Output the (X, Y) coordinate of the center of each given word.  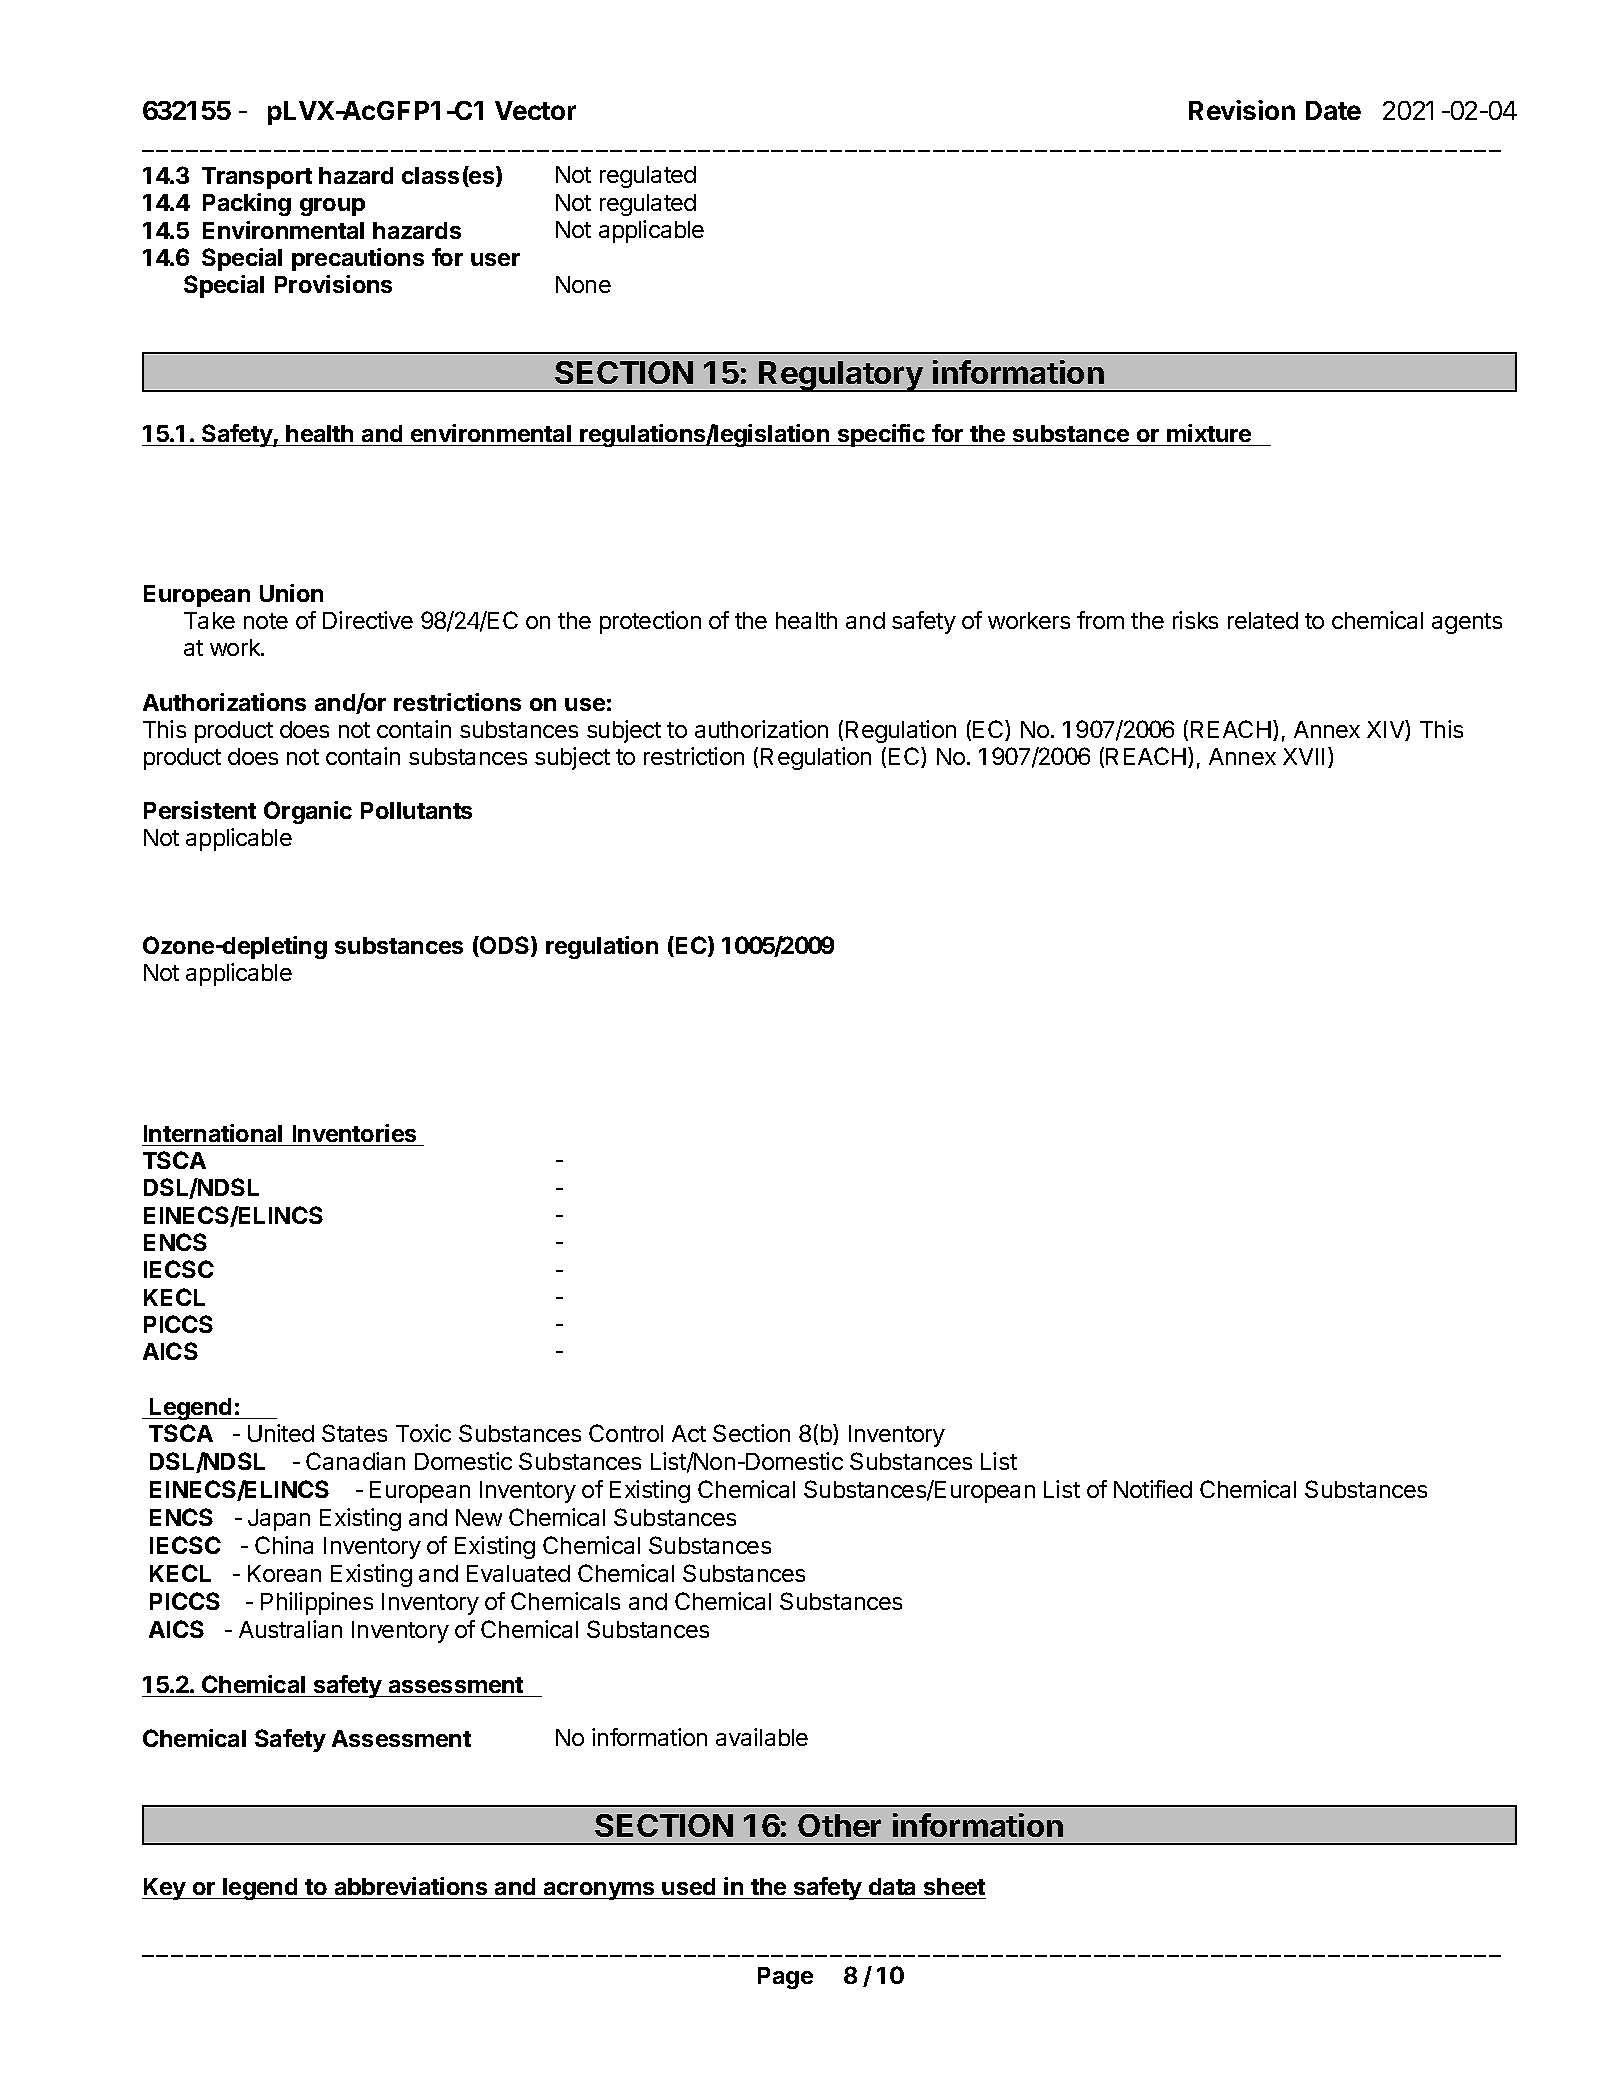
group (332, 207)
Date (1333, 110)
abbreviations (411, 1886)
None (583, 284)
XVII (1303, 756)
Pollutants (416, 810)
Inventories (354, 1133)
